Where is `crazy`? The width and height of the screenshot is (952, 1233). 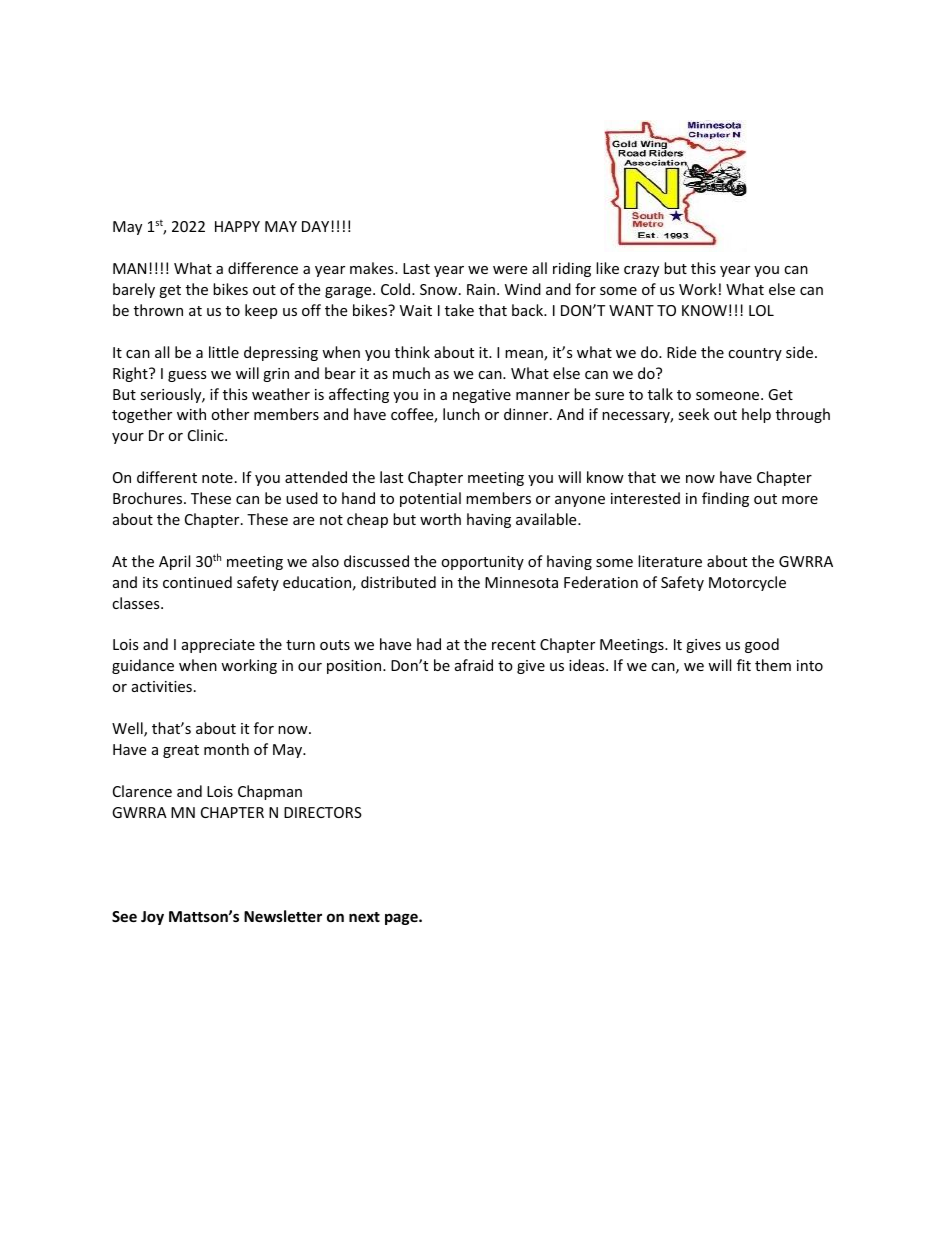 crazy is located at coordinates (641, 271).
